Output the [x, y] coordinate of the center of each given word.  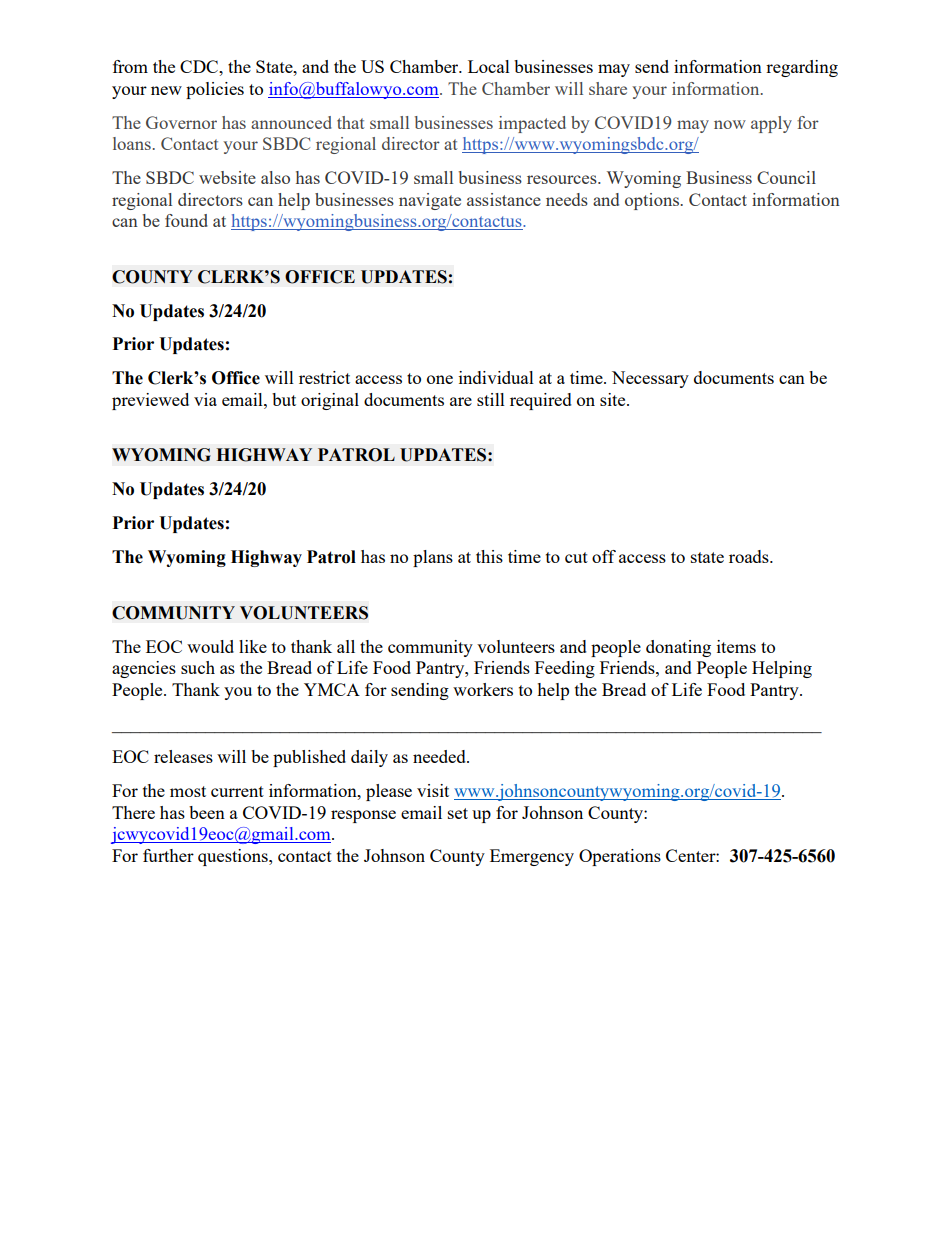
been [207, 812]
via [205, 399]
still [491, 399]
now [730, 124]
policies [215, 90]
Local [489, 66]
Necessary [650, 379]
